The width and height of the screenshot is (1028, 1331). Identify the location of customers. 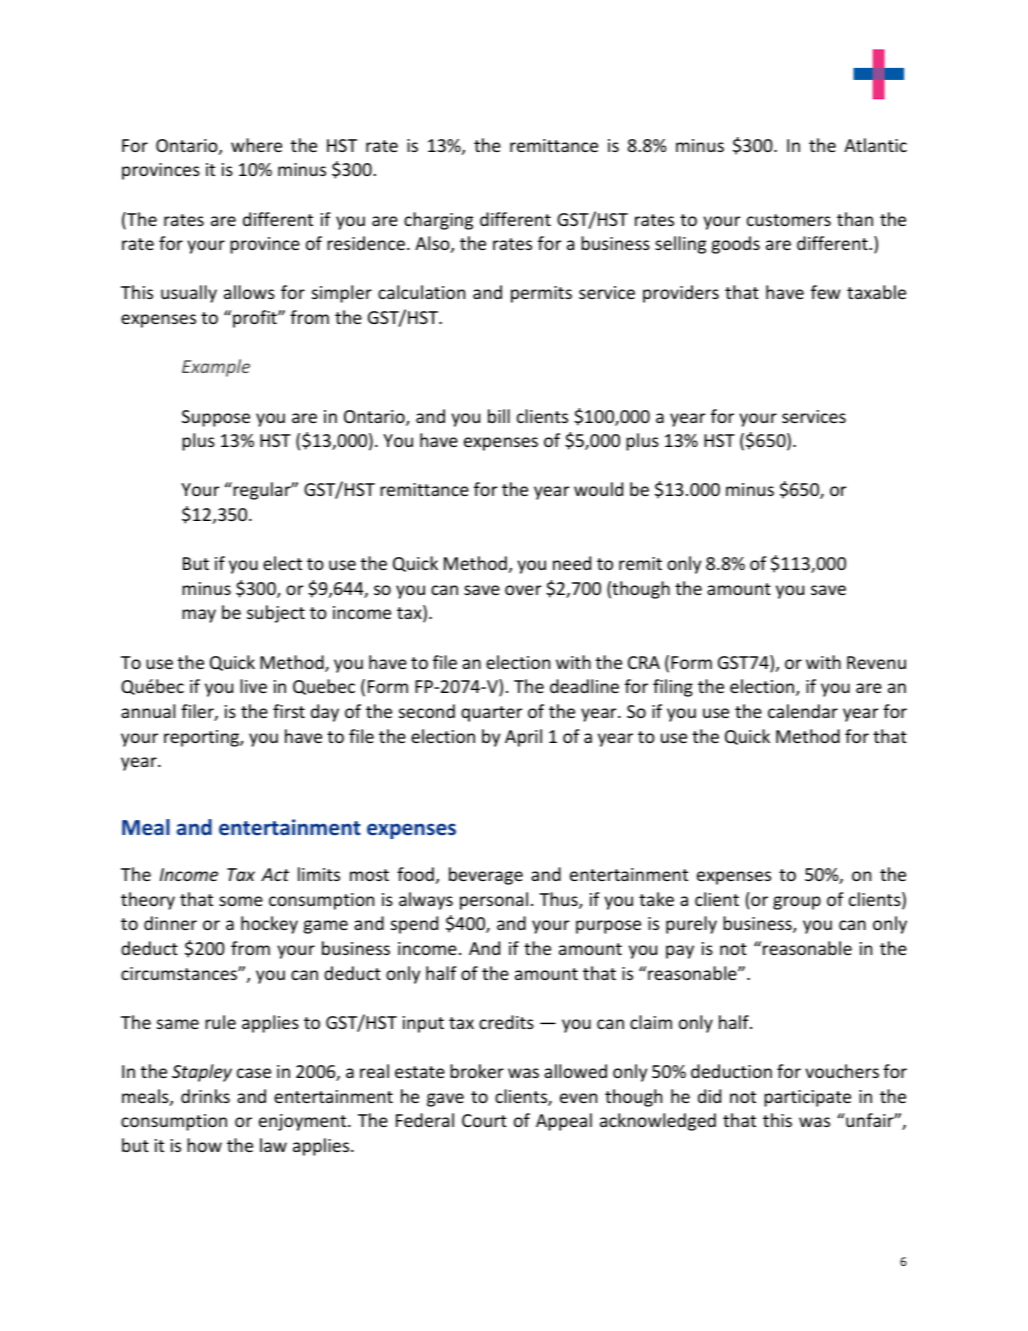
(789, 220).
